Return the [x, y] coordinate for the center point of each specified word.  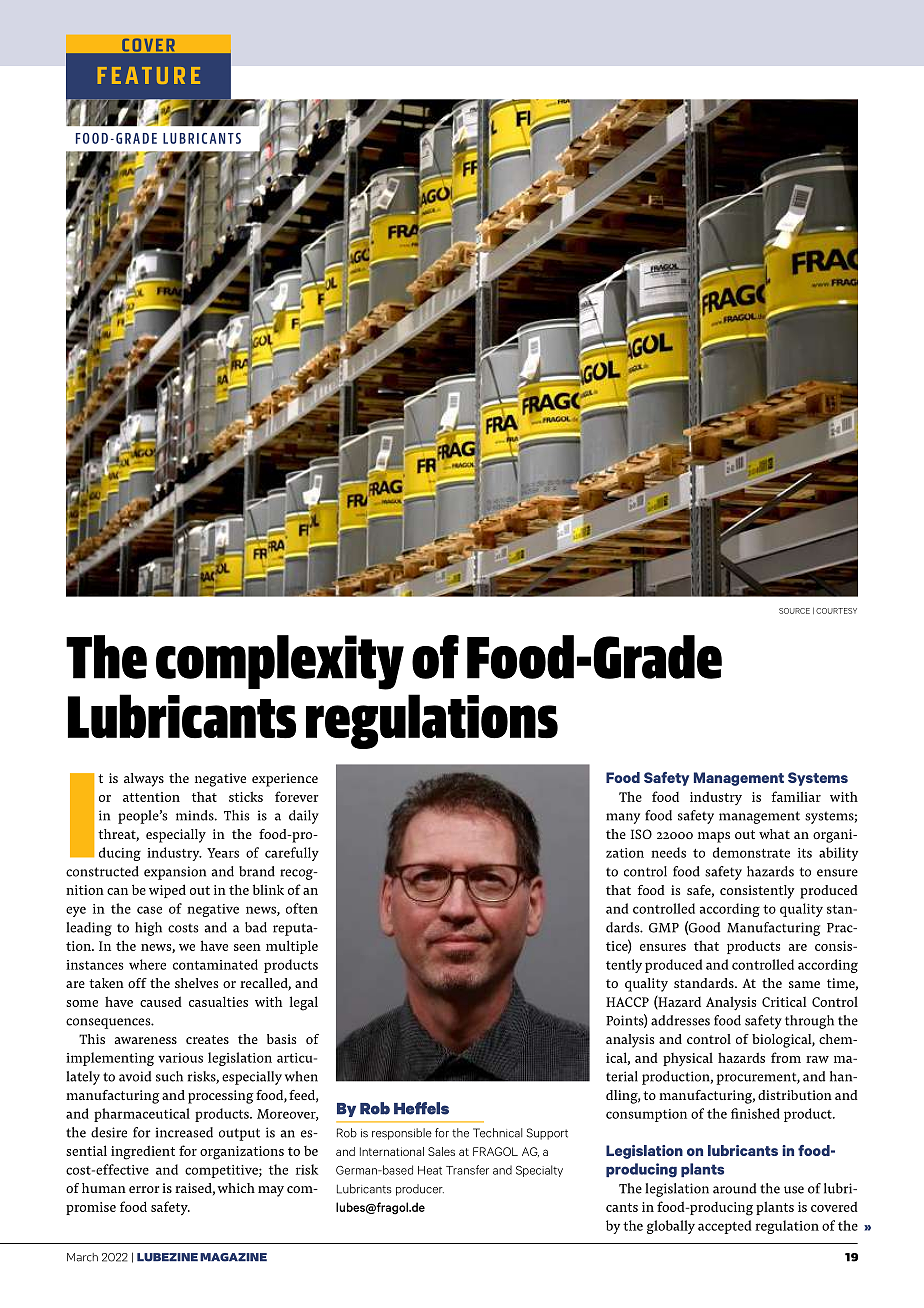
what [774, 834]
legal [304, 1003]
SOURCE [794, 611]
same [804, 984]
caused [161, 1001]
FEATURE [149, 75]
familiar [796, 796]
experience [285, 780]
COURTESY [836, 611]
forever [297, 796]
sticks [246, 796]
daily [304, 817]
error [144, 1189]
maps [714, 837]
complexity [280, 662]
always [144, 780]
